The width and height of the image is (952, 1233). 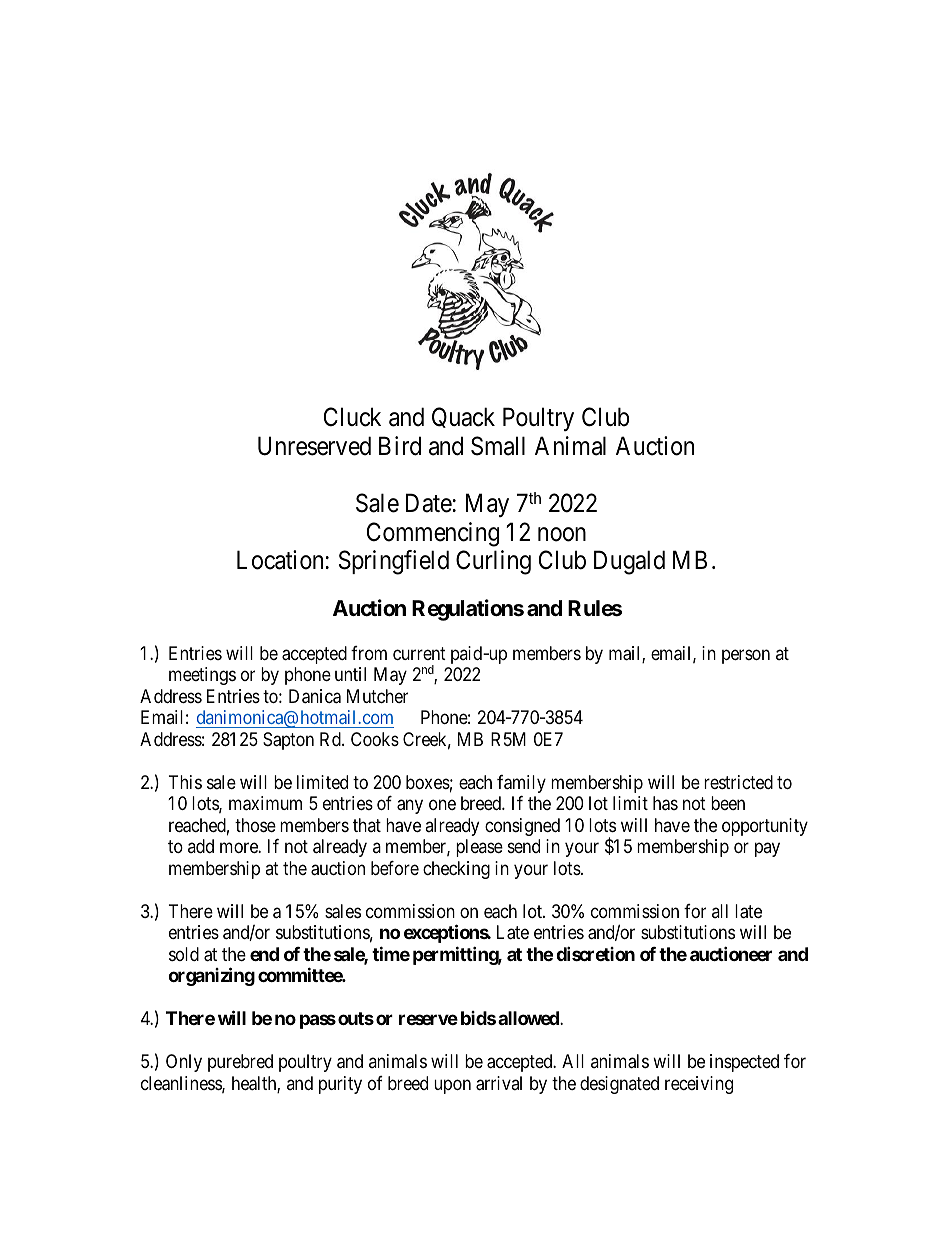 What do you see at coordinates (498, 446) in the image?
I see `Small` at bounding box center [498, 446].
